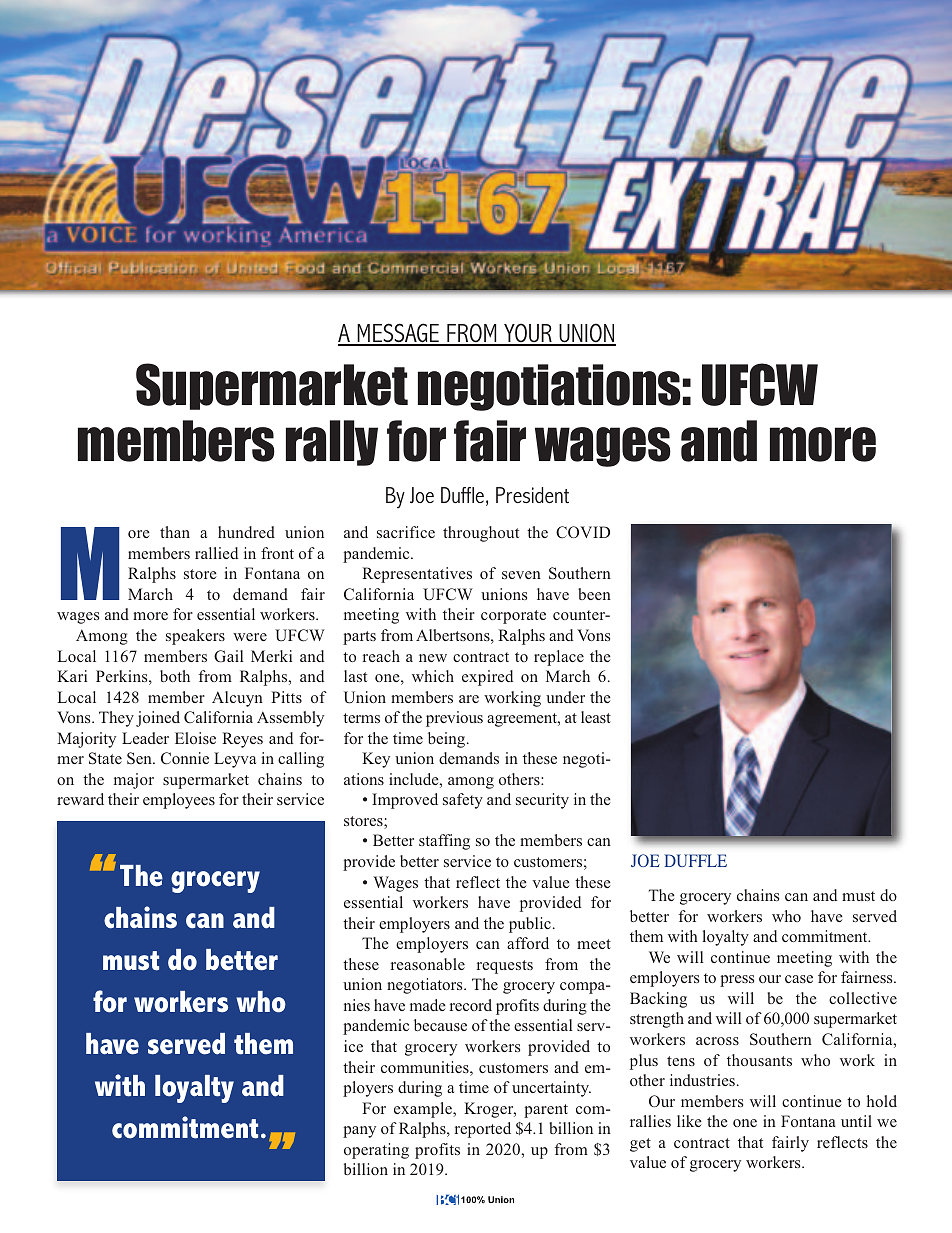  What do you see at coordinates (332, 443) in the screenshot?
I see `rally` at bounding box center [332, 443].
